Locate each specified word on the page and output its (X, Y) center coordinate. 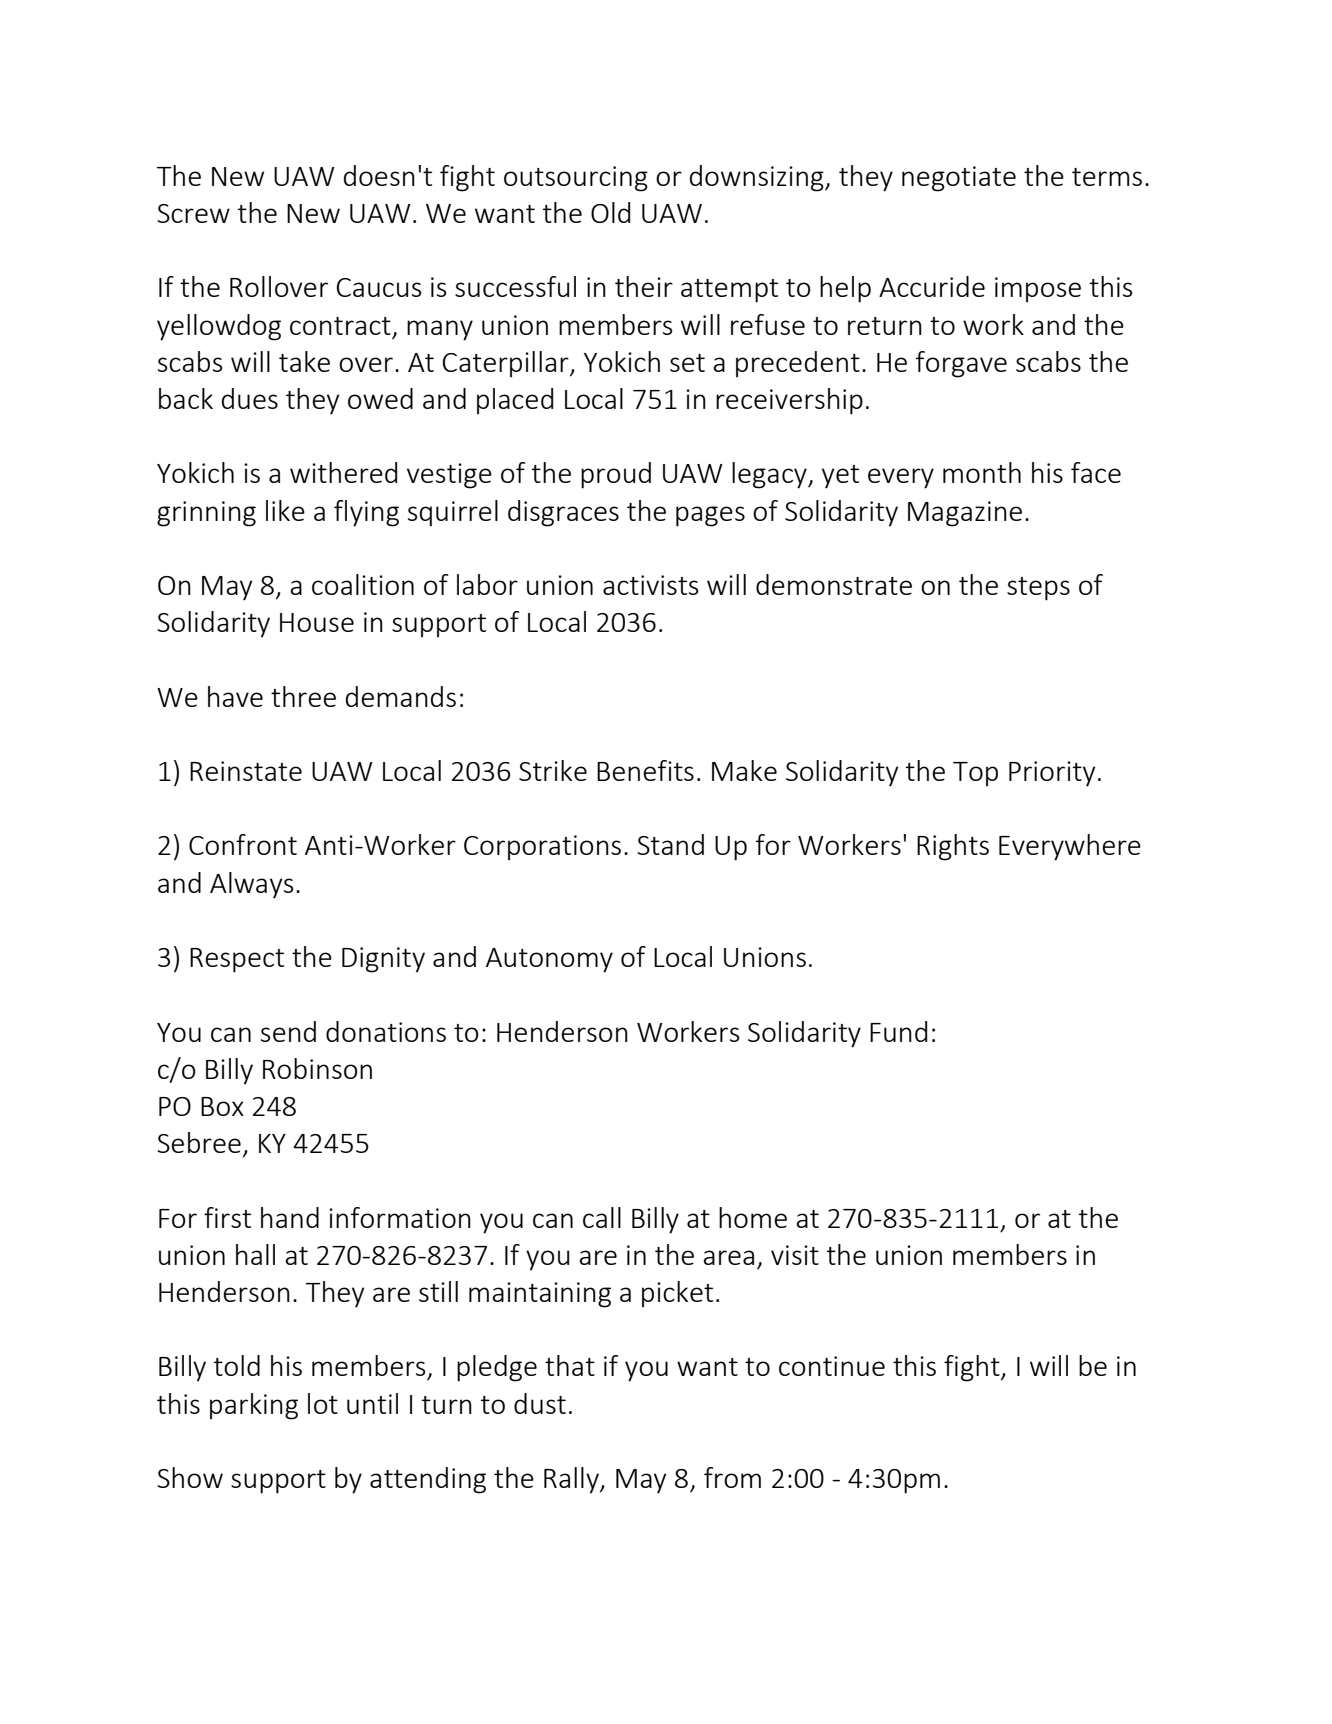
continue (832, 1366)
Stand (670, 844)
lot (323, 1403)
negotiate (959, 179)
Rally (572, 1480)
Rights (953, 847)
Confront (243, 844)
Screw (193, 213)
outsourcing (576, 179)
